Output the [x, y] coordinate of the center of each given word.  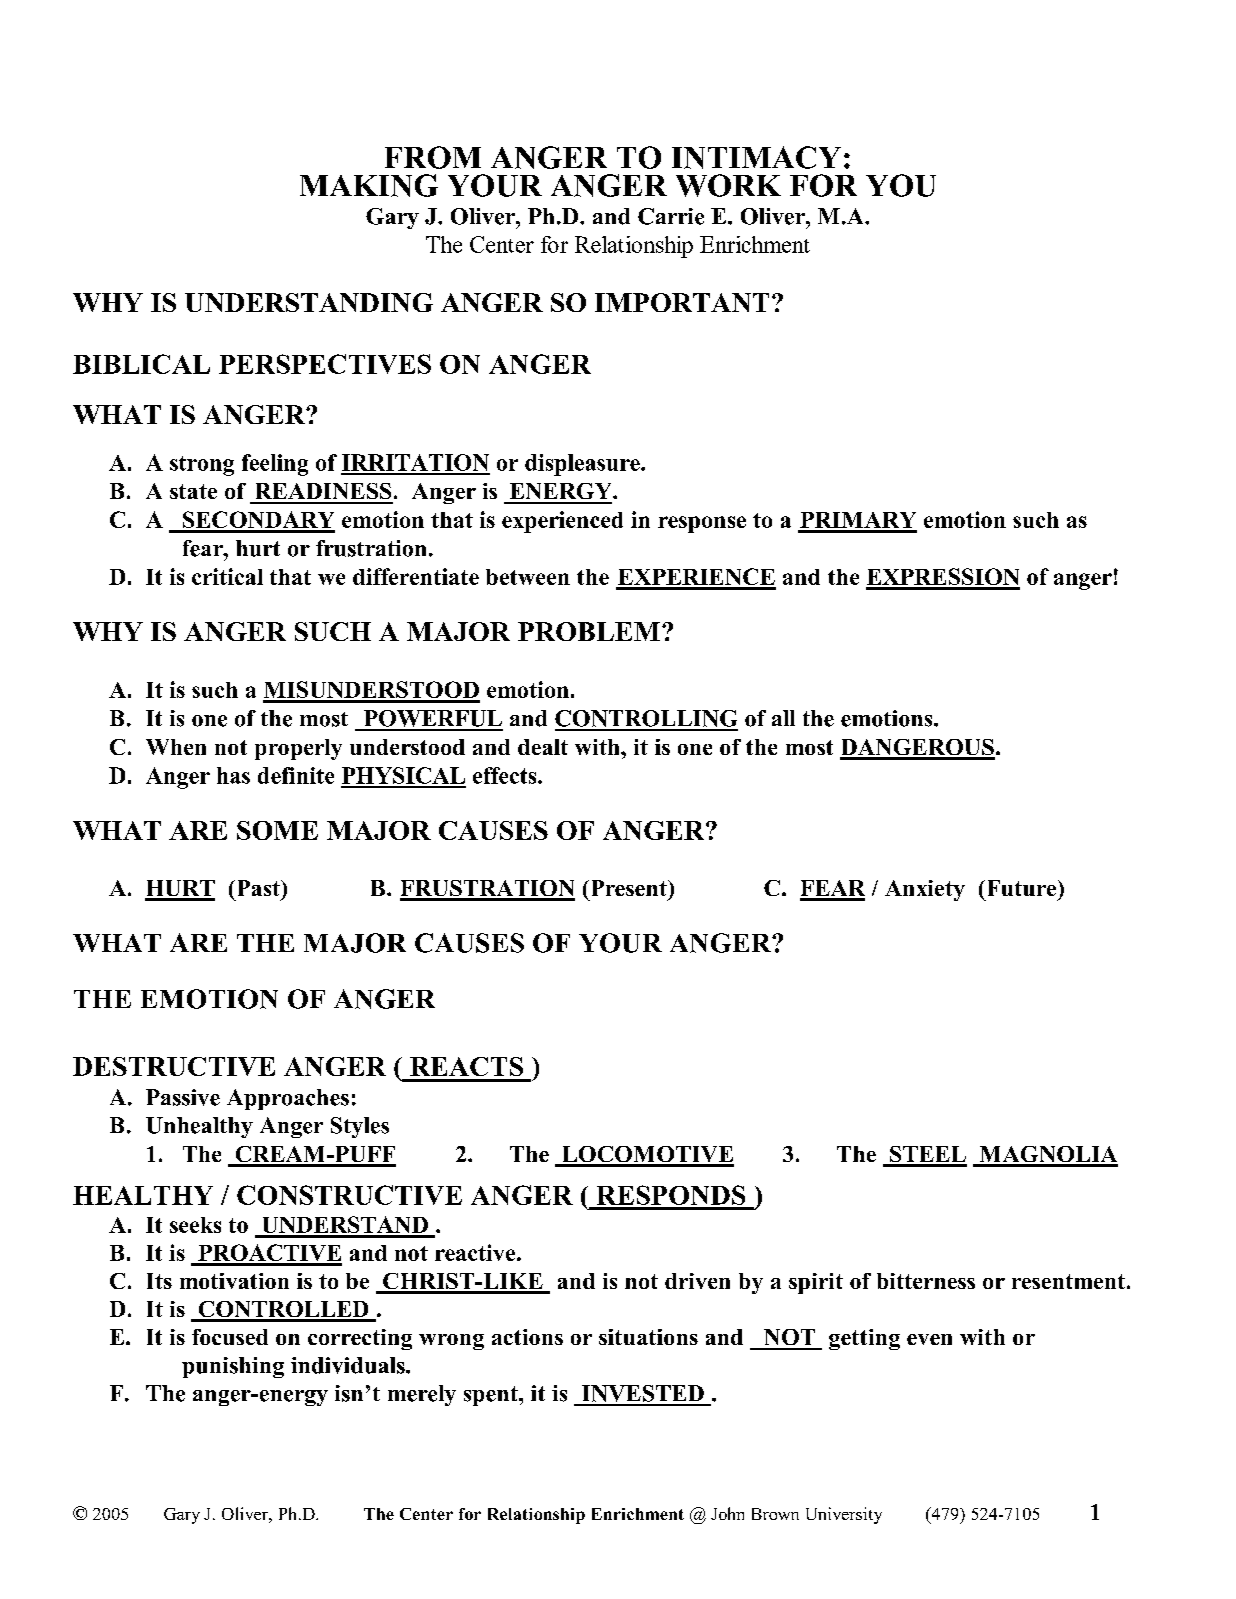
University [844, 1515]
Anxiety [925, 890]
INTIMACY [756, 157]
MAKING [369, 185]
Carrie [671, 216]
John [727, 1513]
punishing [233, 1367]
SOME [277, 830]
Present [628, 888]
